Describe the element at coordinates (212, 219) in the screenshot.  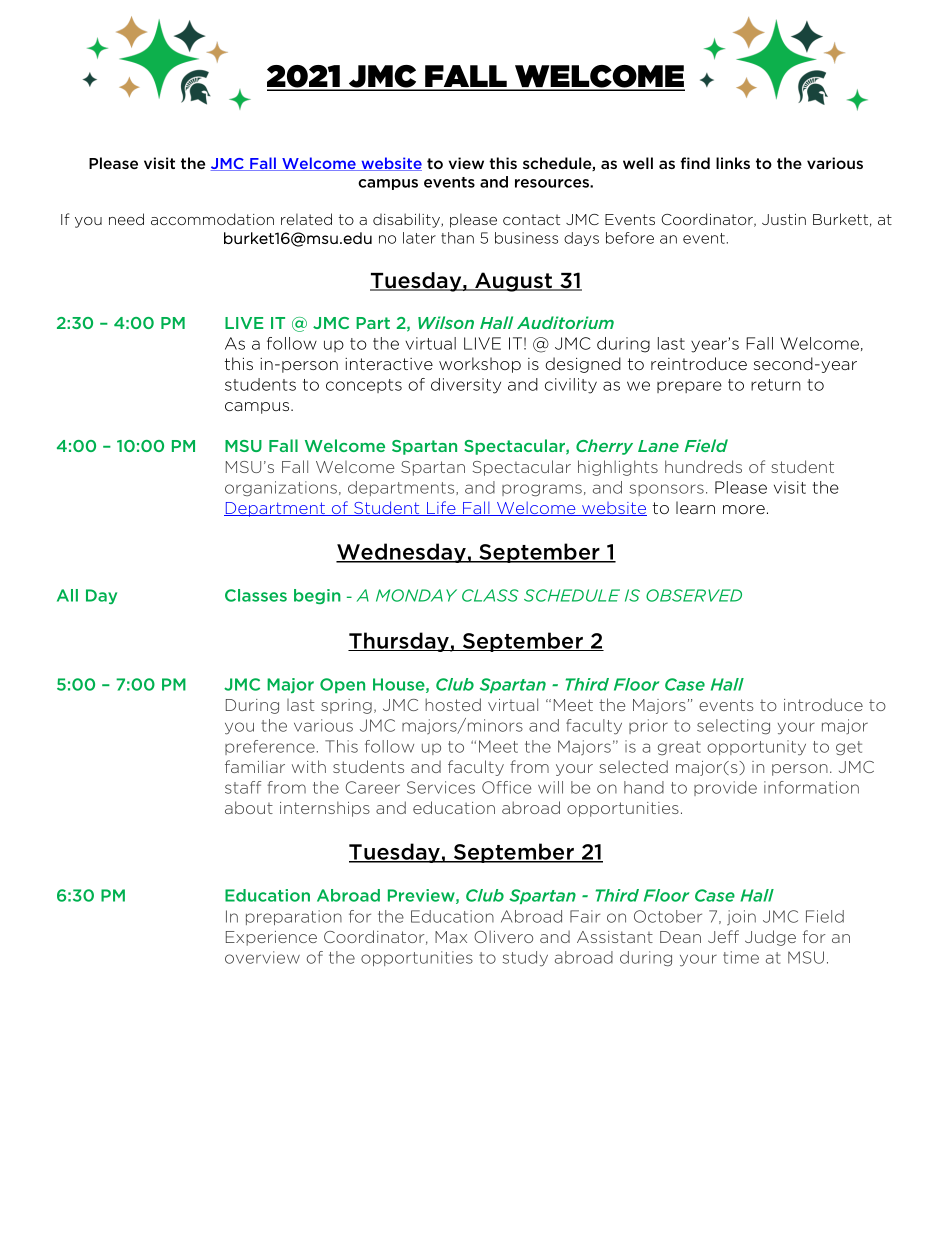
I see `accommodation` at that location.
